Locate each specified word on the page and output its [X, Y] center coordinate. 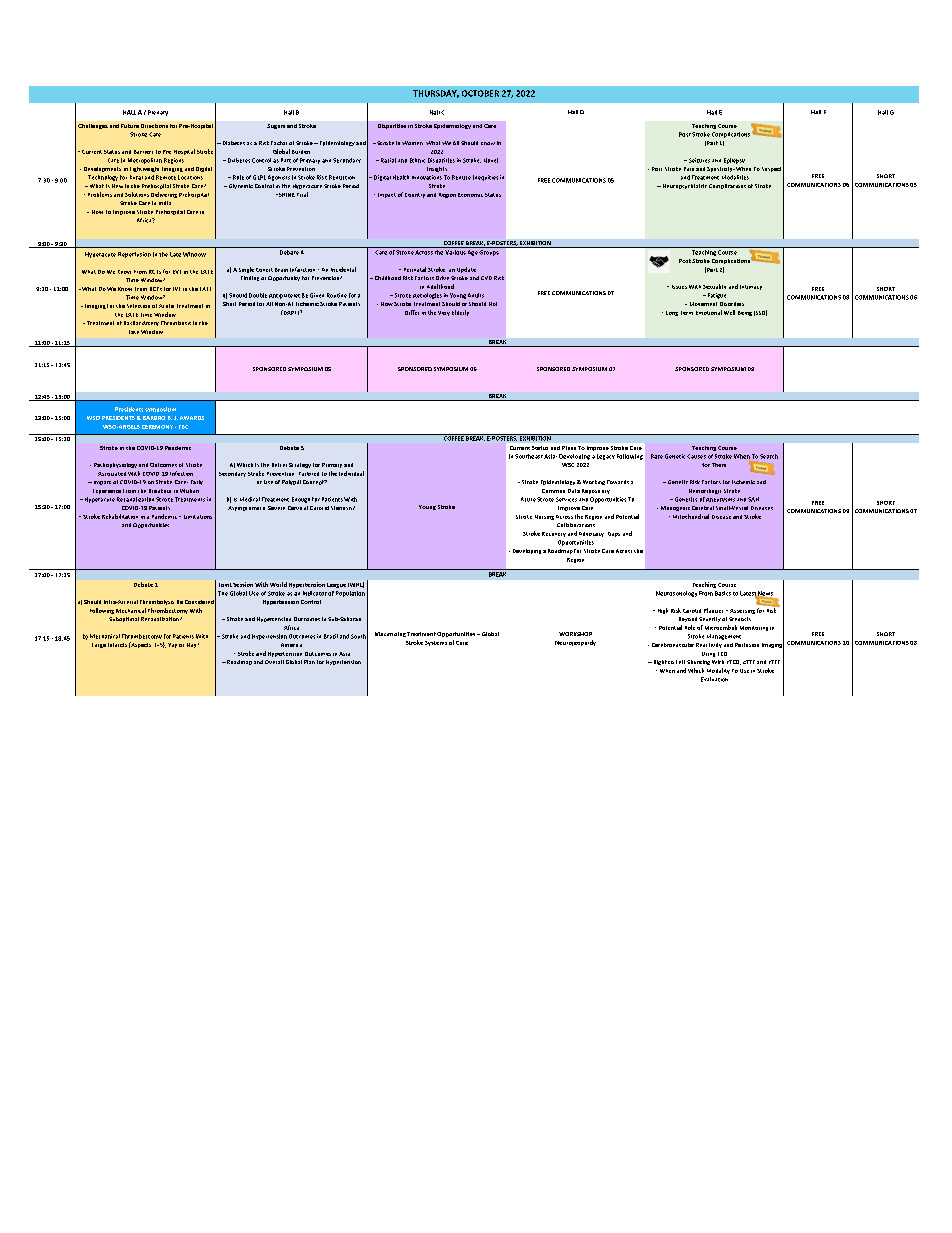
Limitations [198, 517]
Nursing [544, 517]
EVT [177, 272]
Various [455, 252]
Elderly [460, 313]
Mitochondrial [691, 516]
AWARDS [192, 418]
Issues [679, 287]
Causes [696, 456]
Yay [172, 645]
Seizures [698, 160]
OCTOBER [480, 93]
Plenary [158, 113]
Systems [436, 643]
